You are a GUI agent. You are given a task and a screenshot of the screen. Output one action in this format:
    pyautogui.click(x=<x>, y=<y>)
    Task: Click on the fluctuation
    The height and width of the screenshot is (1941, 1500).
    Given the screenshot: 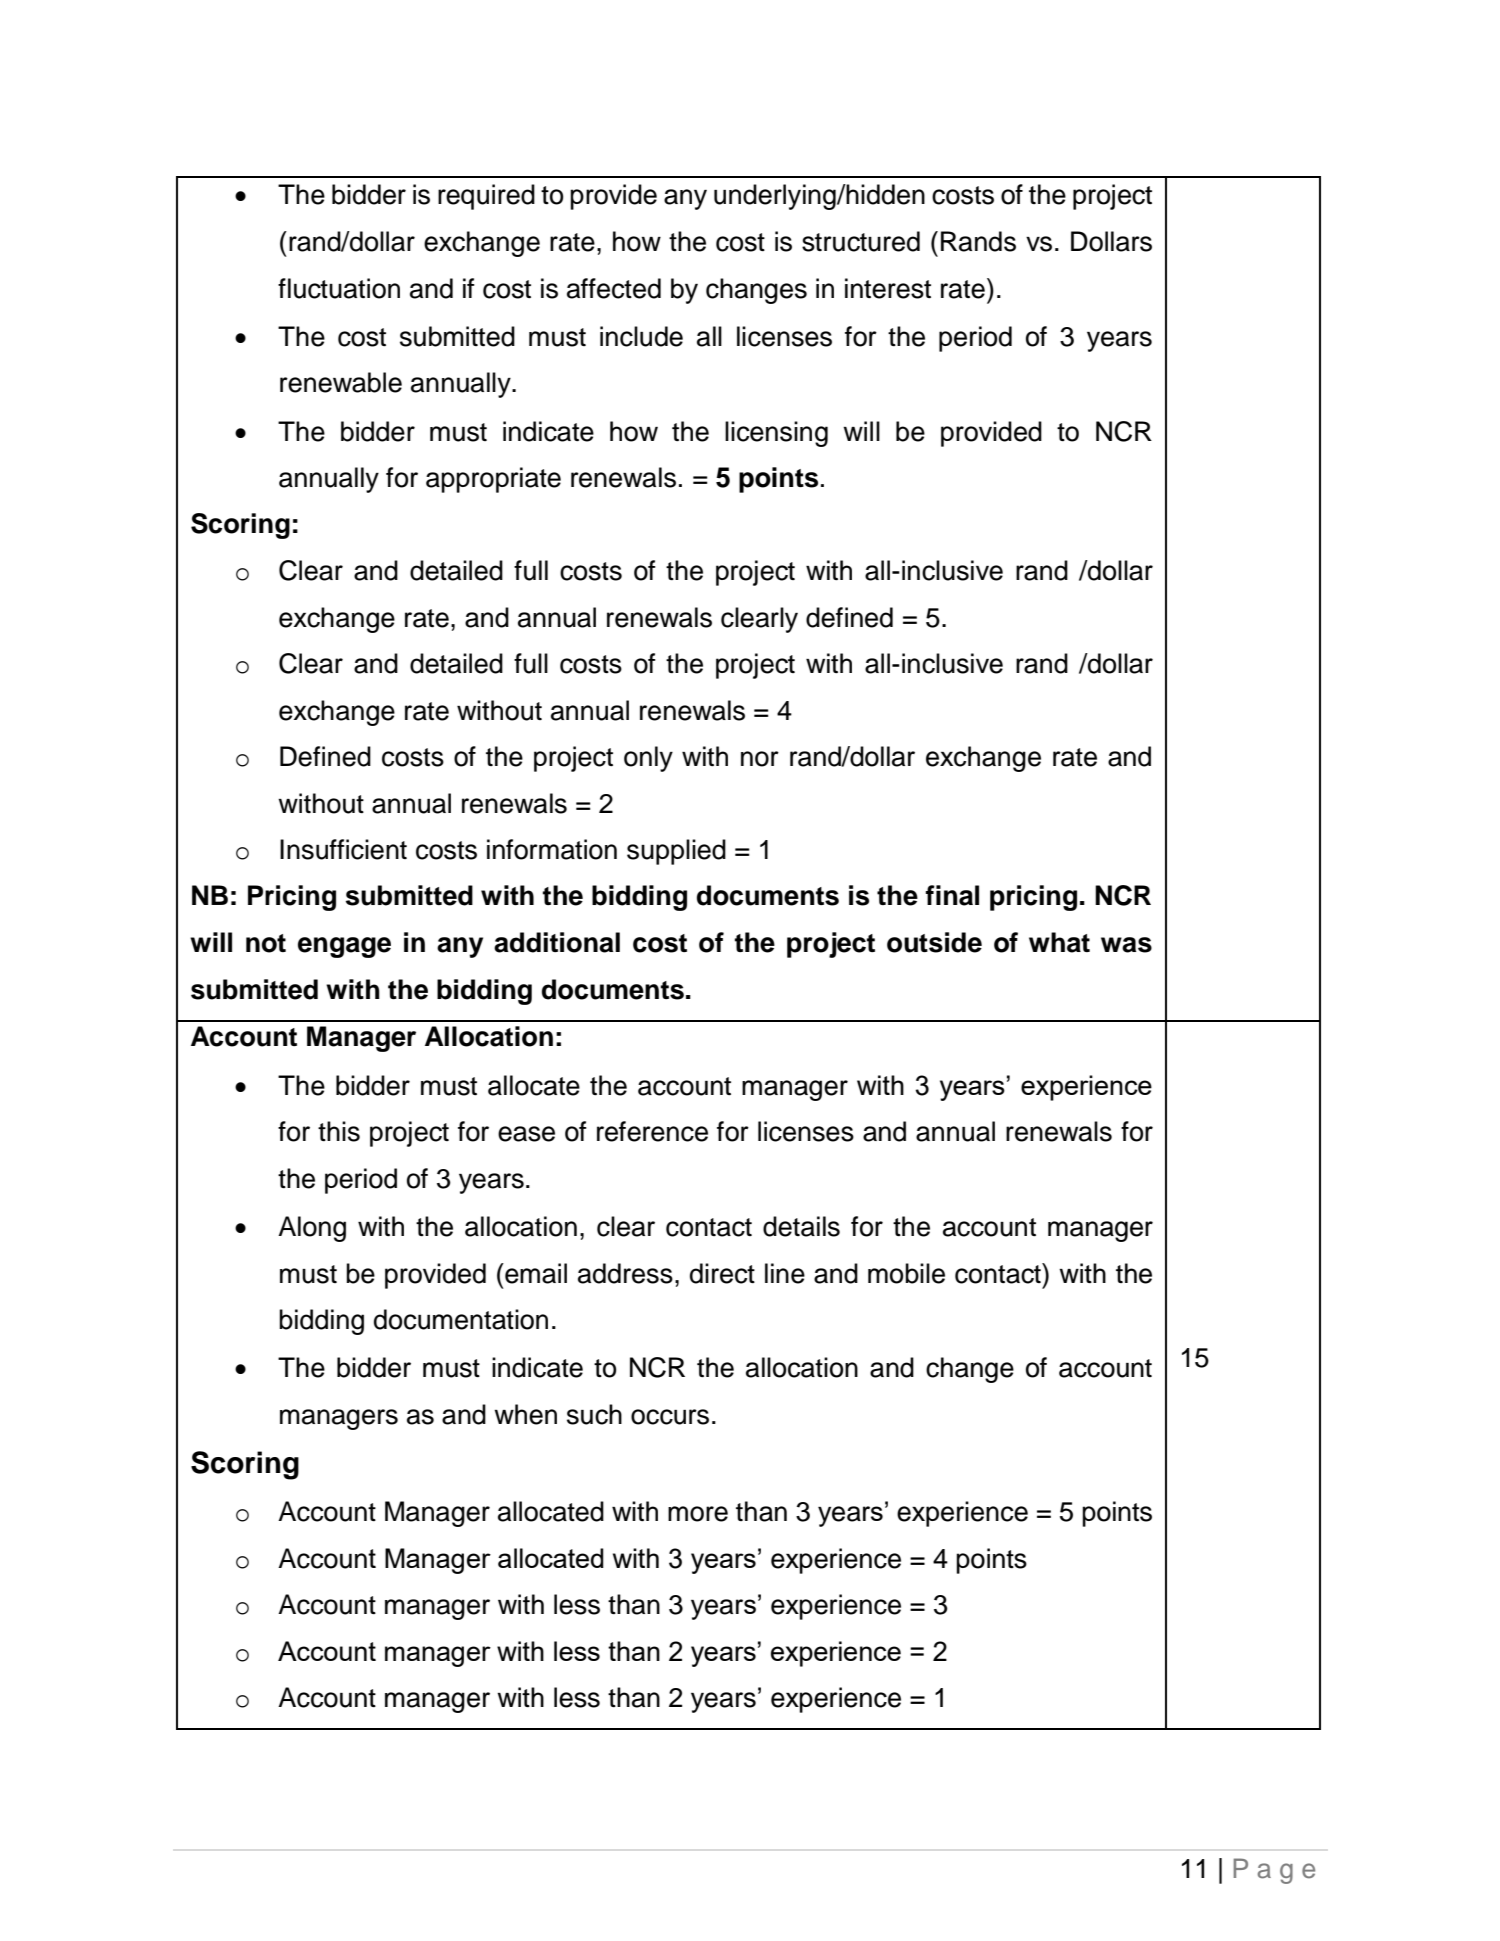 What is the action you would take?
    pyautogui.click(x=339, y=288)
